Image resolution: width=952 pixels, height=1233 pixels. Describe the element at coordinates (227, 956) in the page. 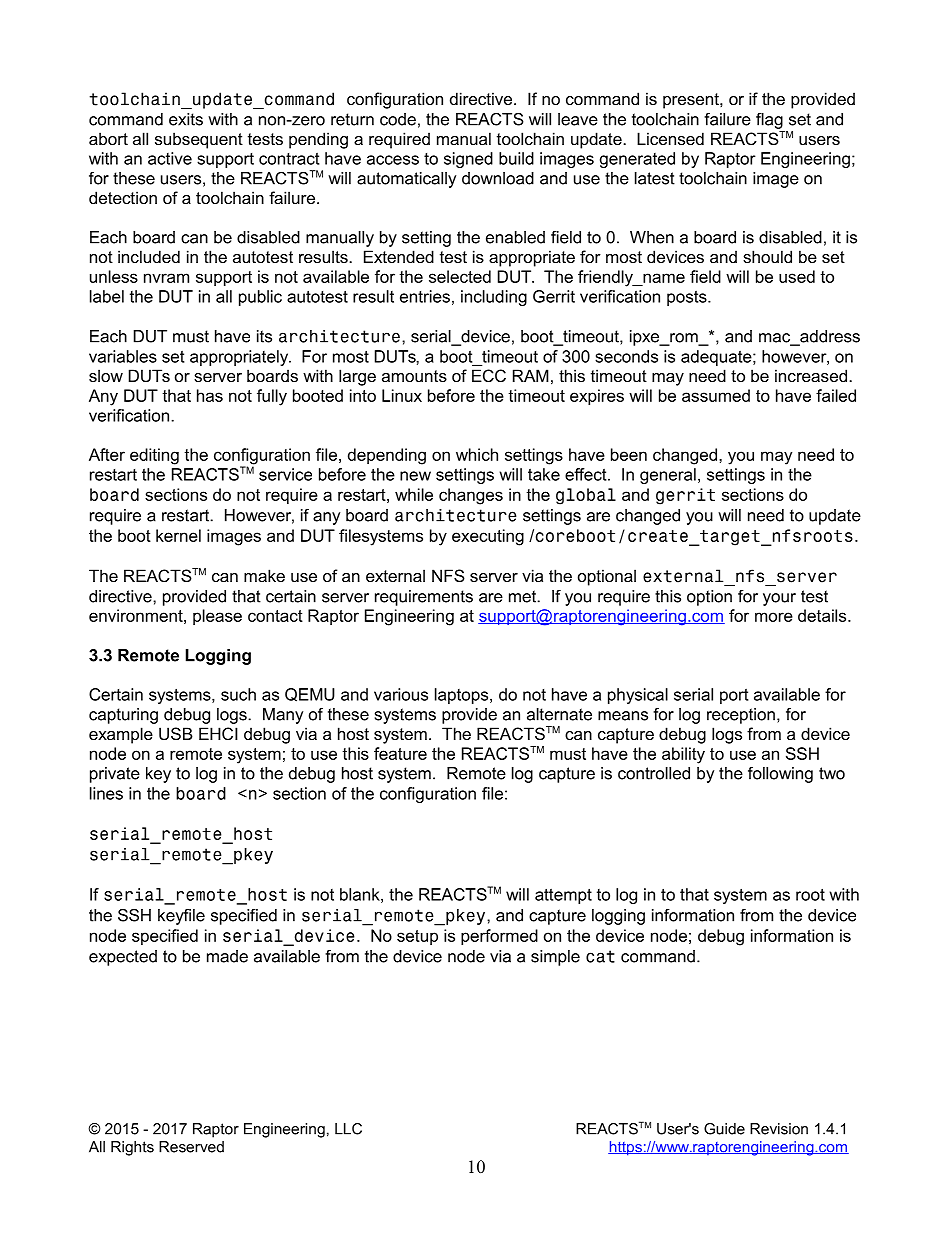

I see `made` at that location.
